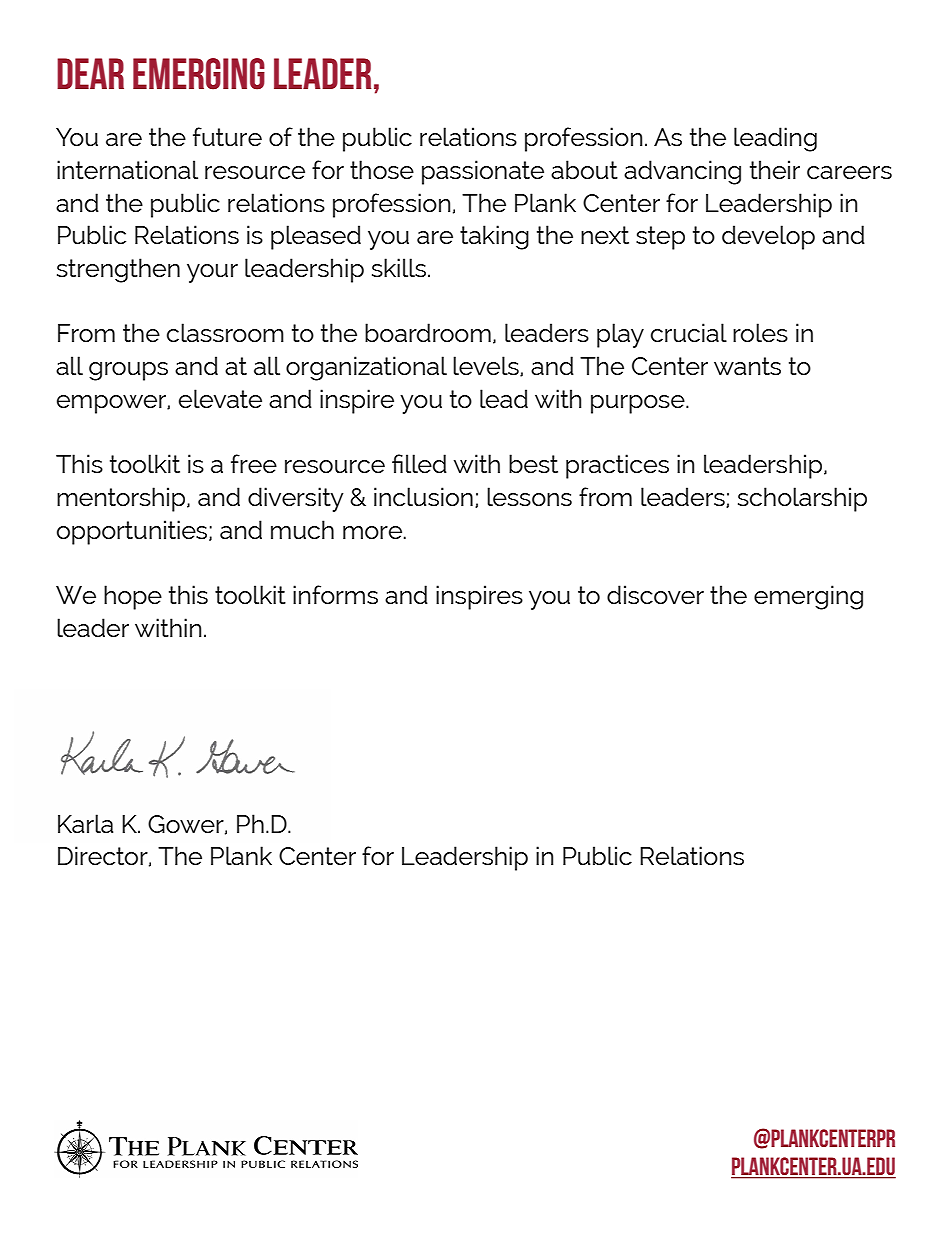 The height and width of the document is (1233, 952). What do you see at coordinates (212, 273) in the document?
I see `your` at bounding box center [212, 273].
